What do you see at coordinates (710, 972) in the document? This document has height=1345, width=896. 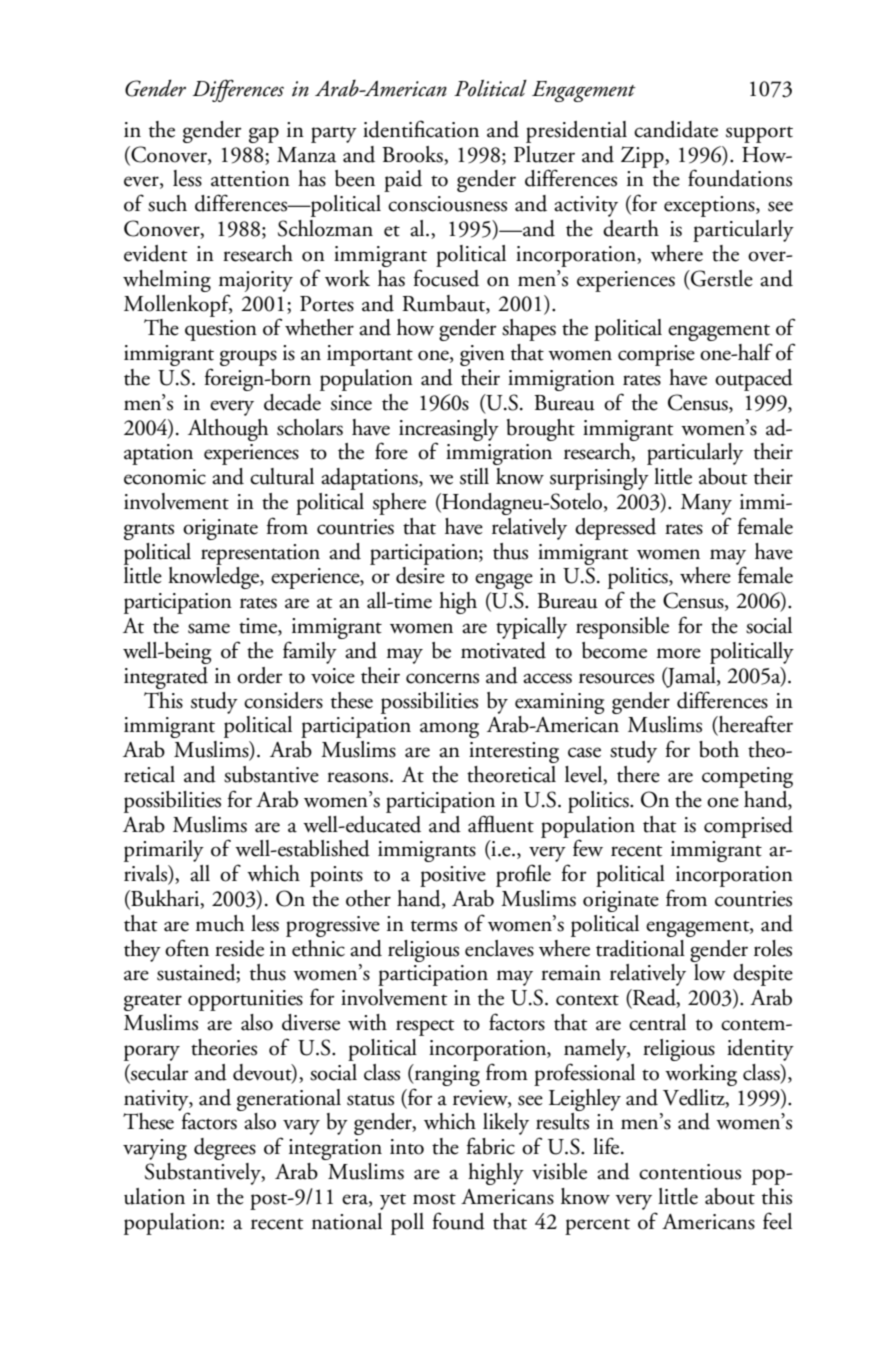 I see `low` at bounding box center [710, 972].
